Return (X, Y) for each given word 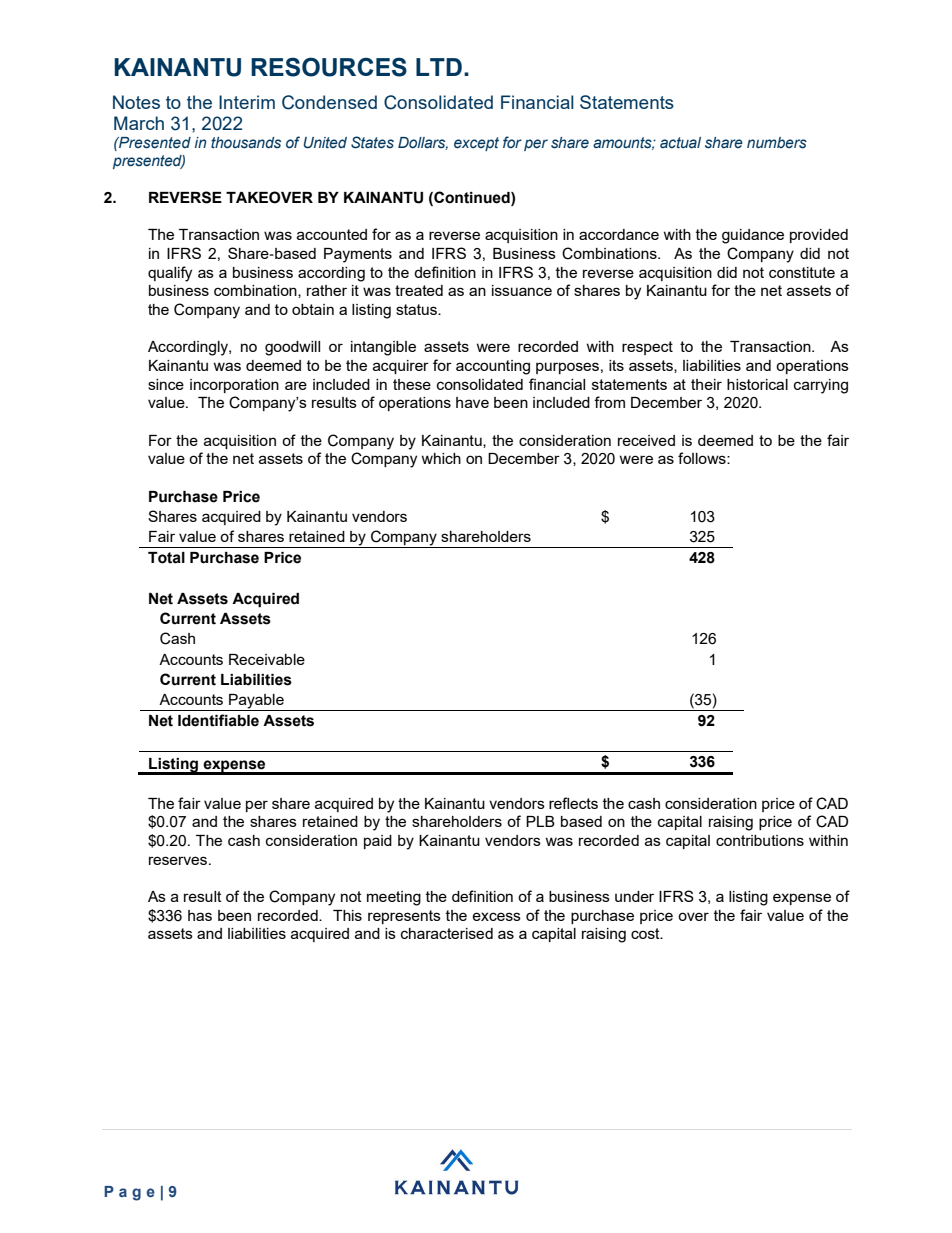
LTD (439, 67)
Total (166, 558)
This (347, 915)
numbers (777, 143)
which (441, 458)
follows (703, 458)
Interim (247, 102)
